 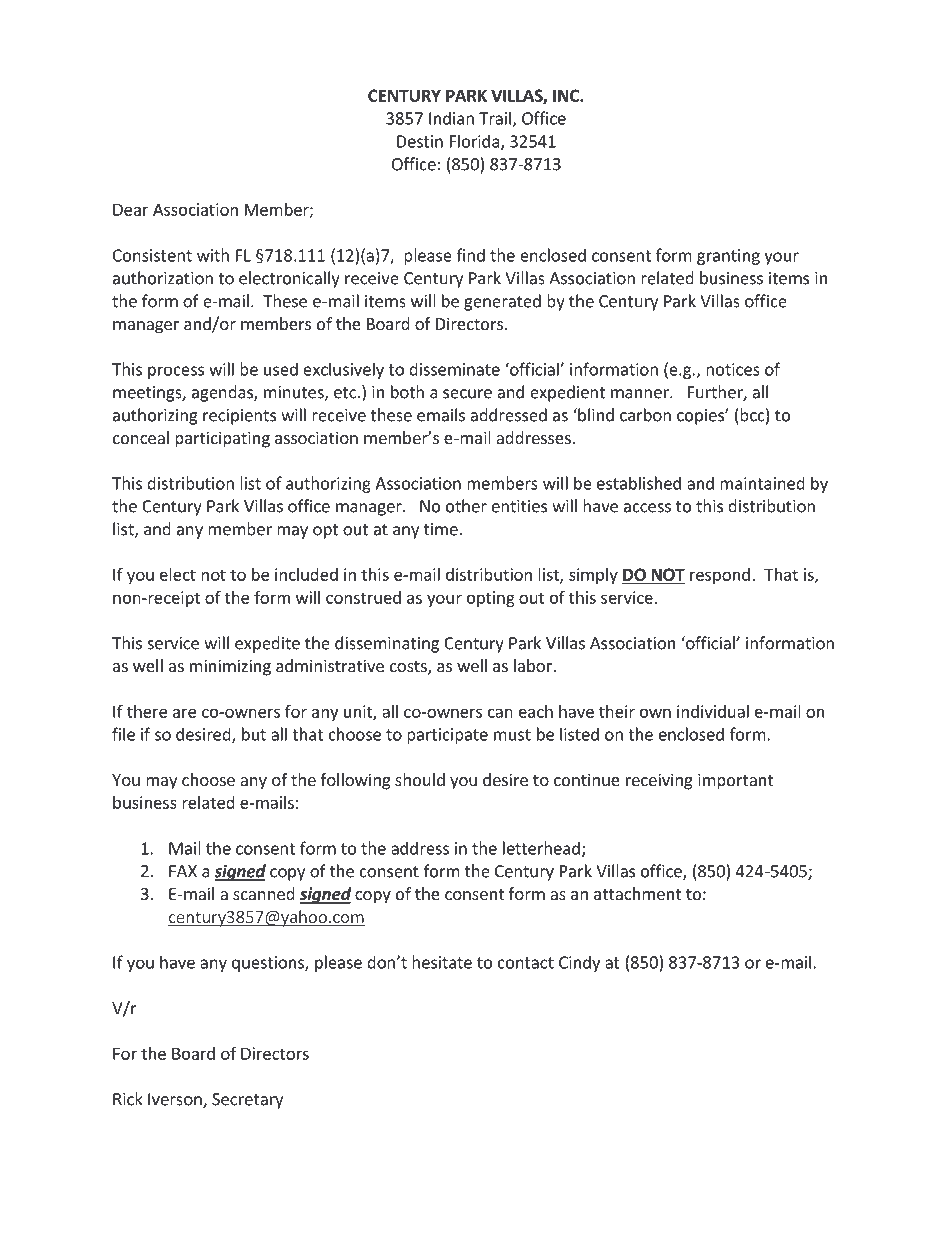 I want to click on hesitate, so click(x=442, y=962).
